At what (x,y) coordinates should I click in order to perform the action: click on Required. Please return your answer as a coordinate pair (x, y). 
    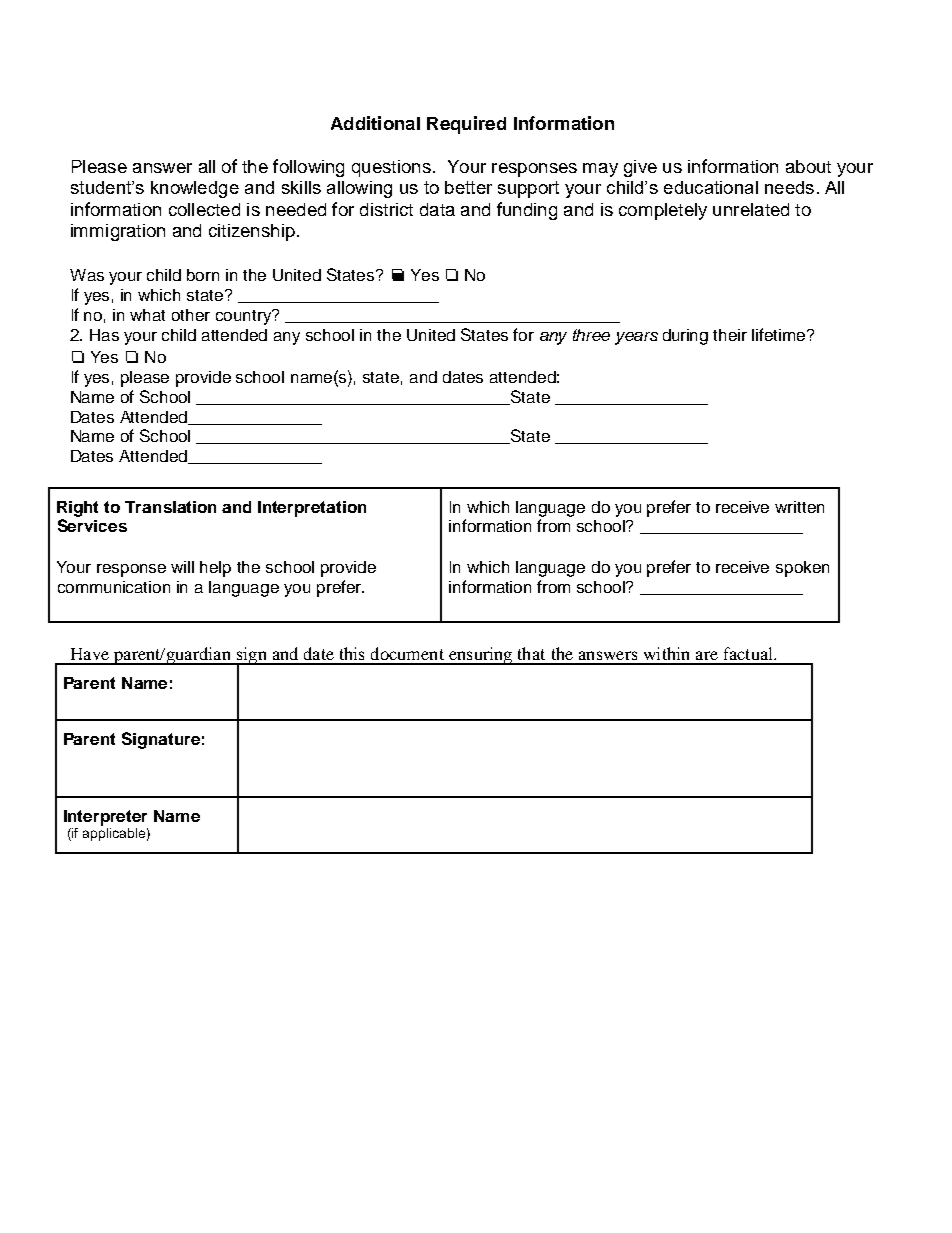
    Looking at the image, I should click on (466, 125).
